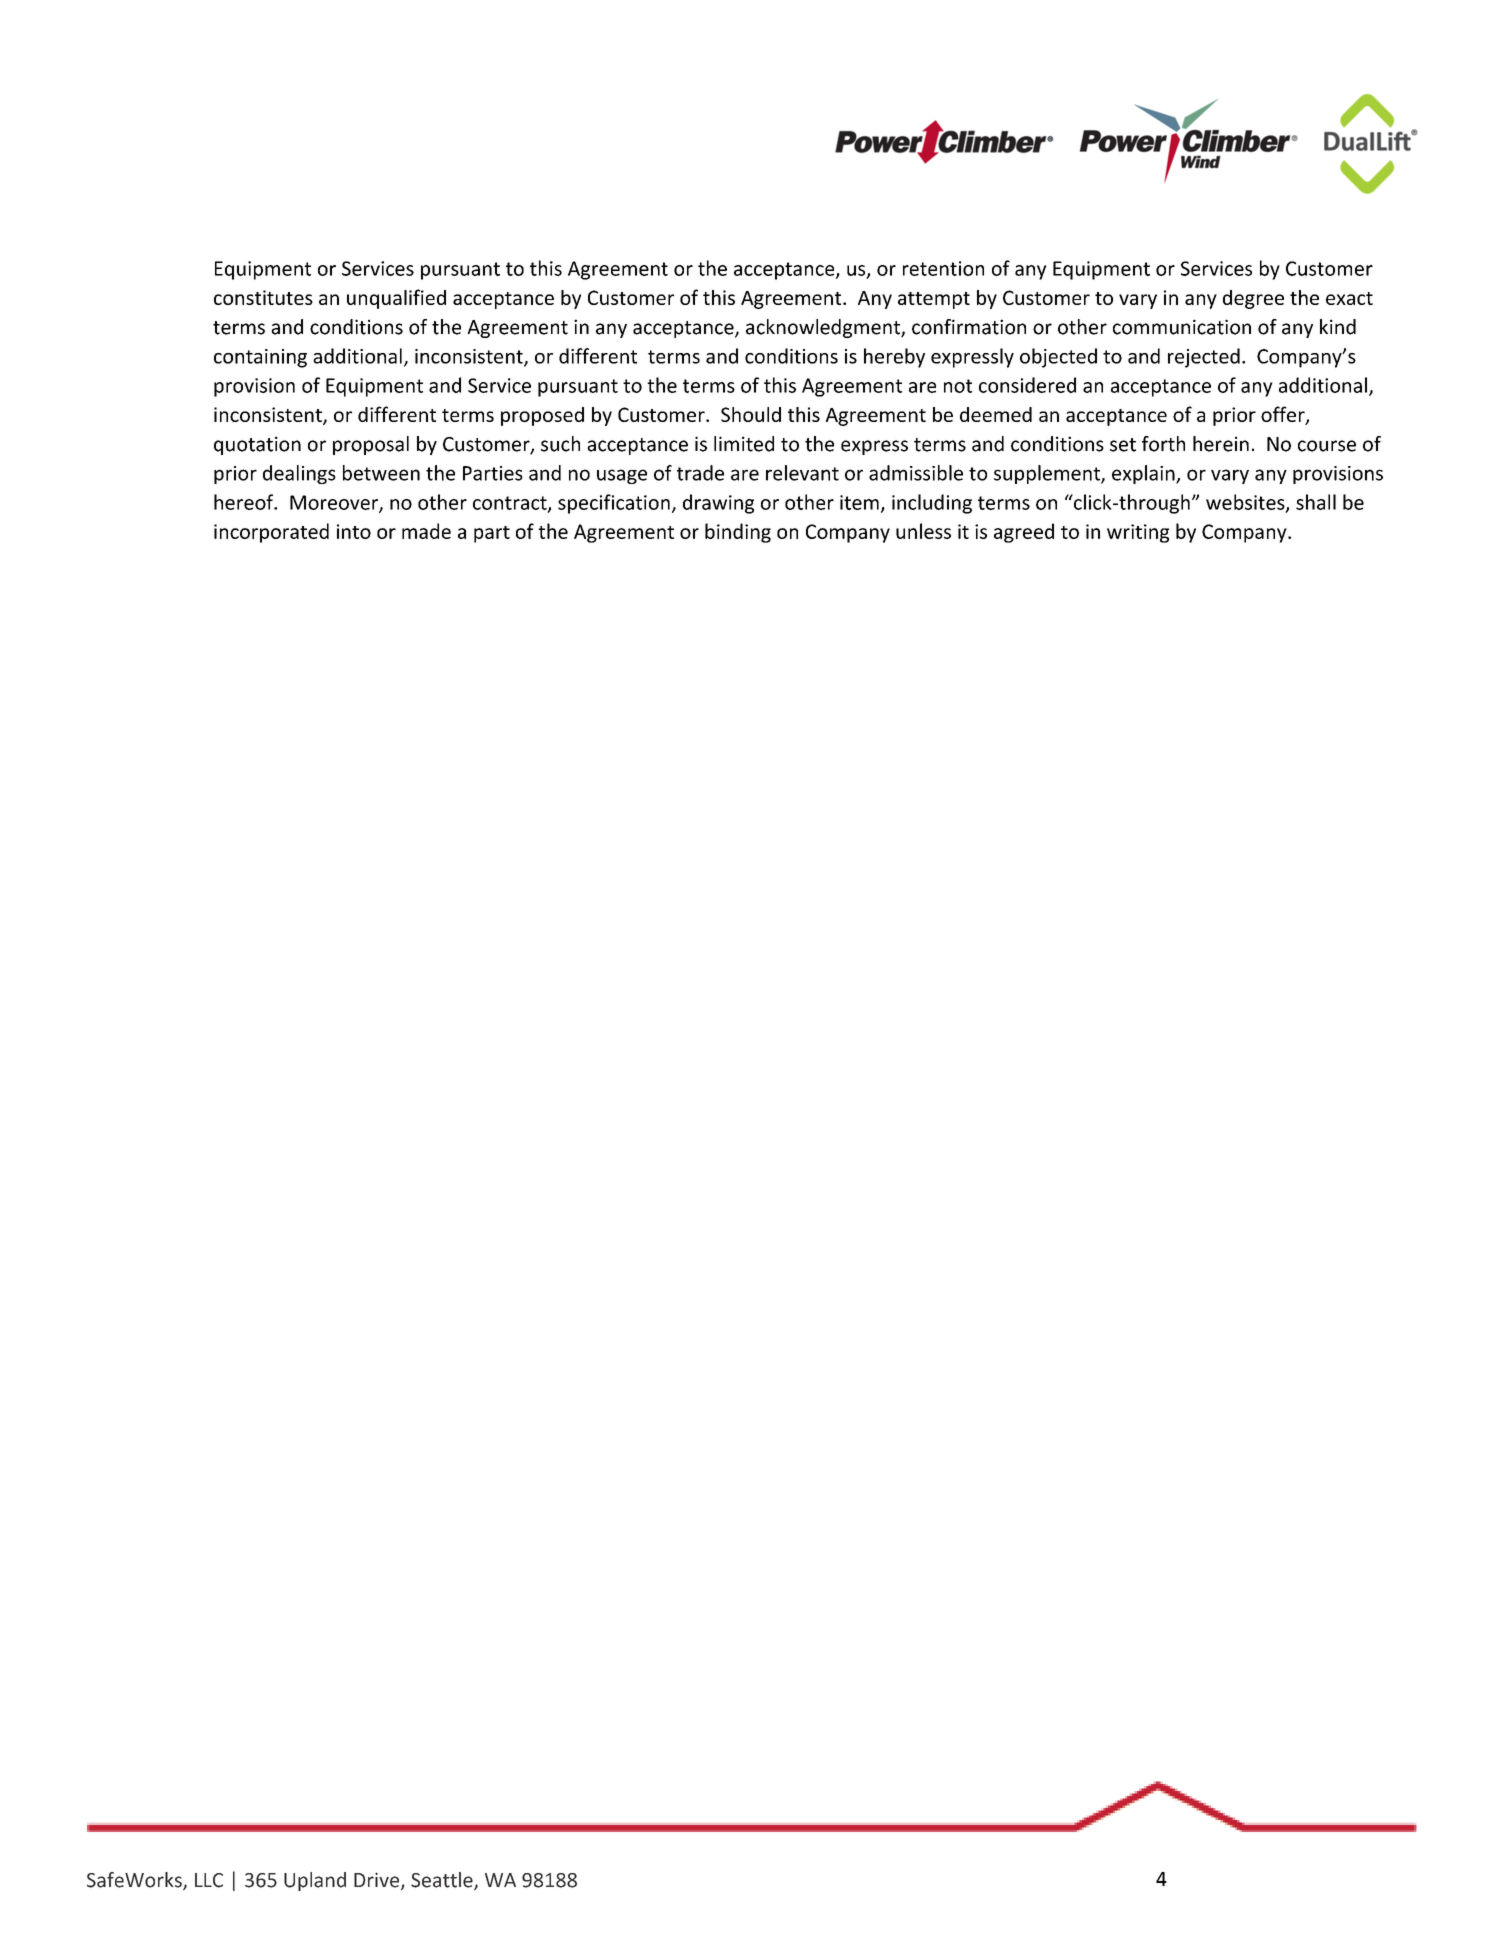  What do you see at coordinates (1138, 533) in the screenshot?
I see `writing` at bounding box center [1138, 533].
